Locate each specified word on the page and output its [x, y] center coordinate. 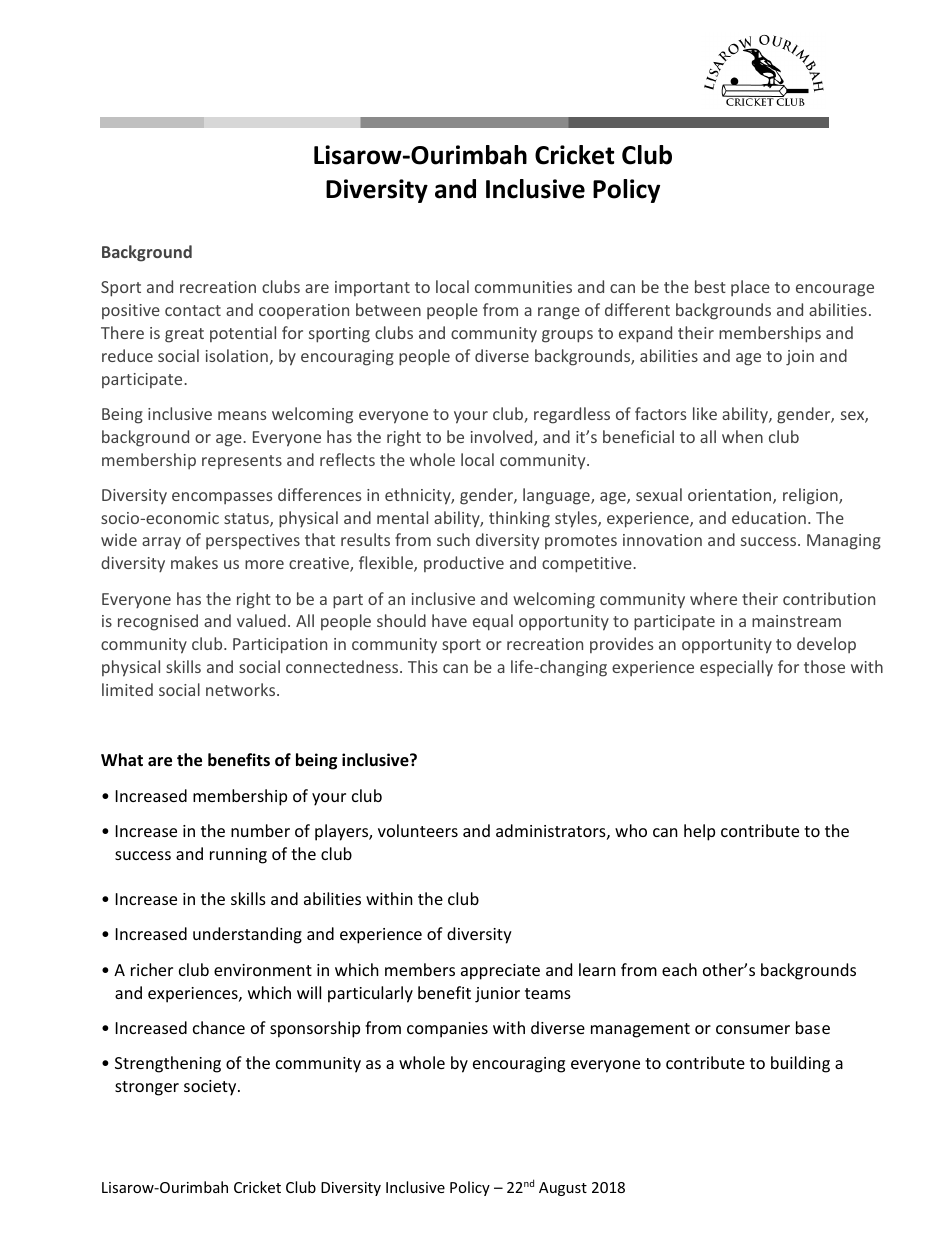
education [769, 517]
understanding [247, 935]
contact [193, 310]
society [211, 1088]
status [247, 520]
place [750, 288]
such [453, 539]
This [423, 666]
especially [736, 668]
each [679, 969]
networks [242, 689]
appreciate [500, 972]
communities [523, 287]
